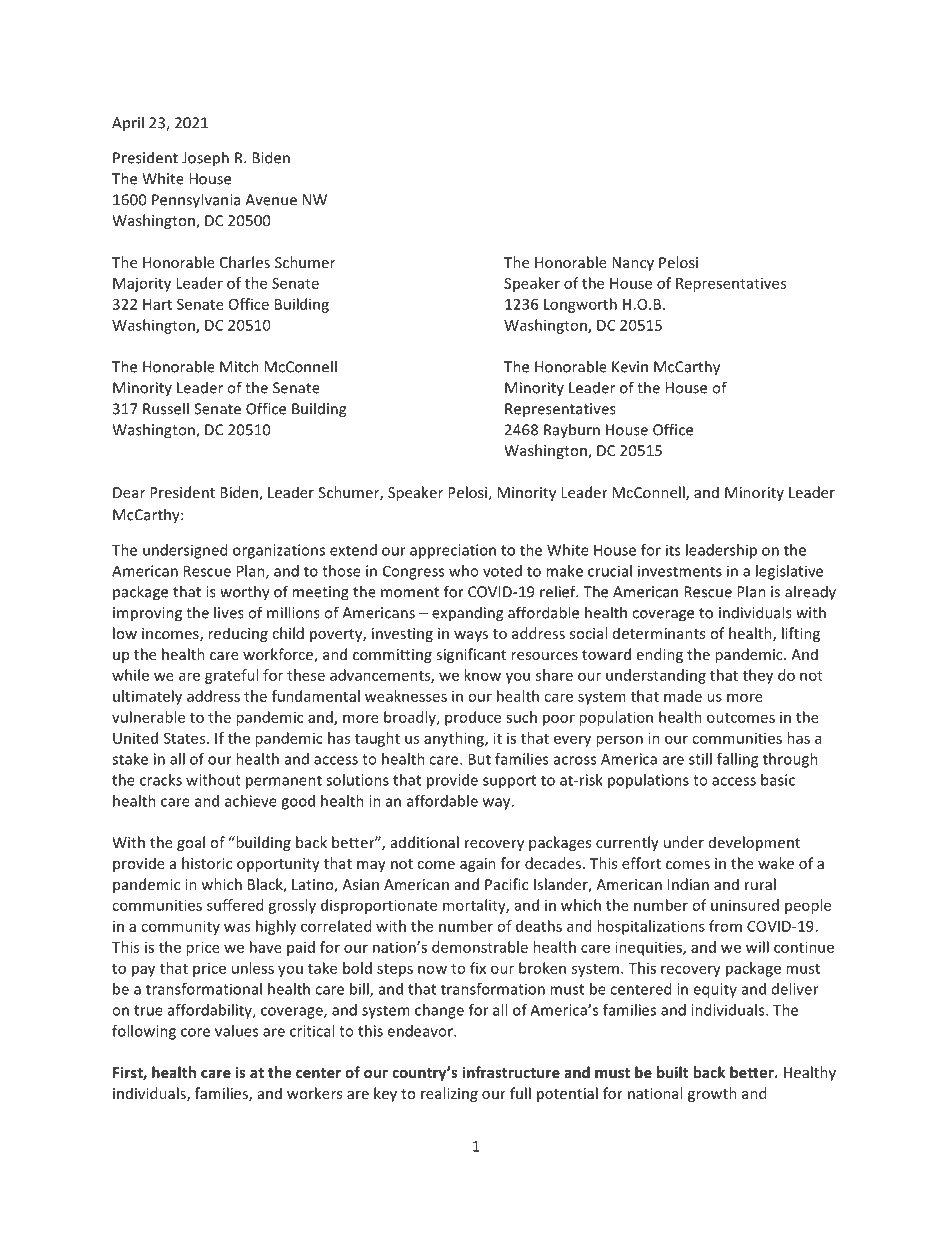 The width and height of the screenshot is (952, 1233). Describe the element at coordinates (673, 550) in the screenshot. I see `its` at that location.
